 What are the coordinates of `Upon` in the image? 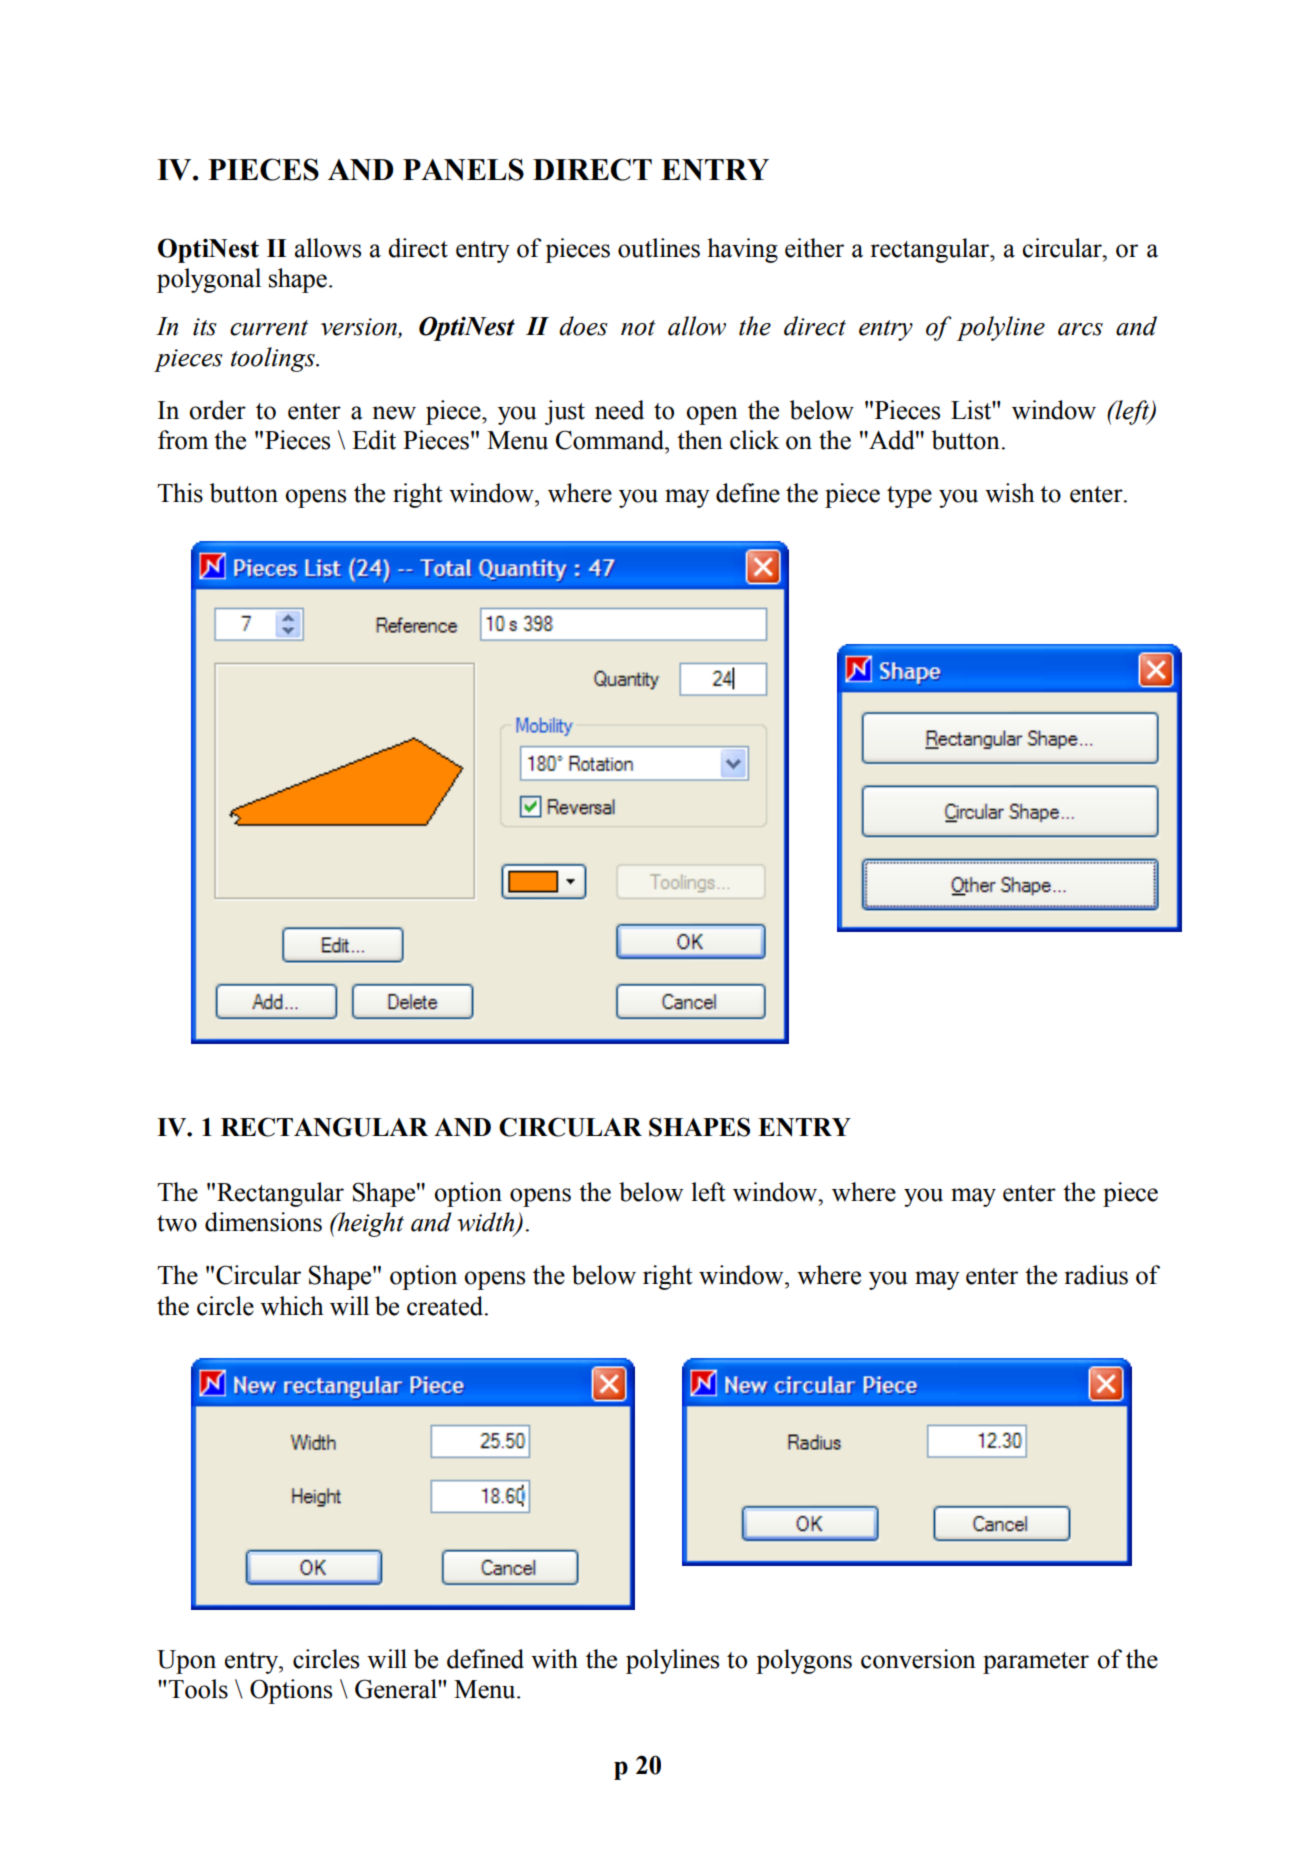 It's located at (186, 1662).
